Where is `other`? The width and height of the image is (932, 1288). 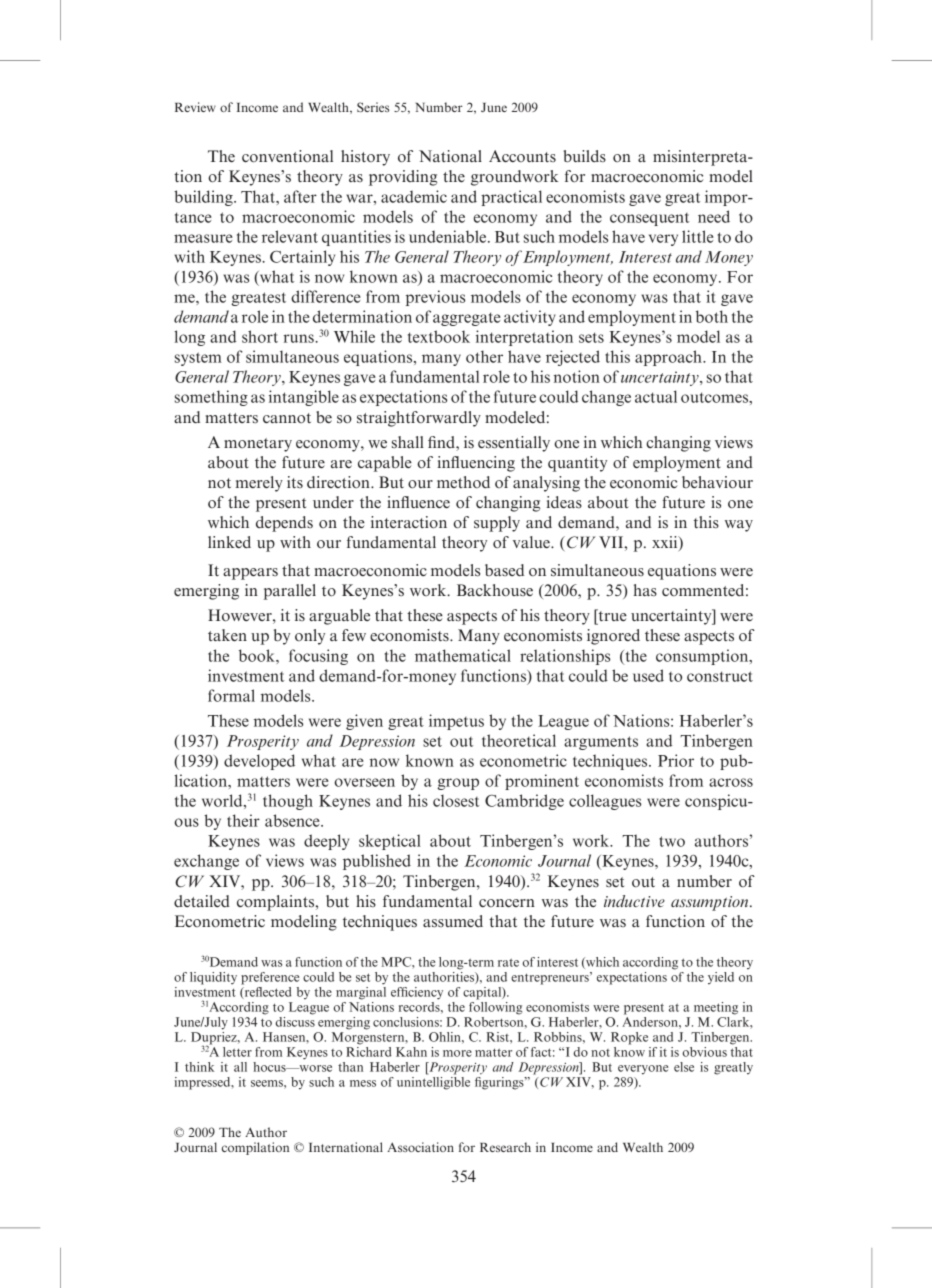 other is located at coordinates (484, 356).
